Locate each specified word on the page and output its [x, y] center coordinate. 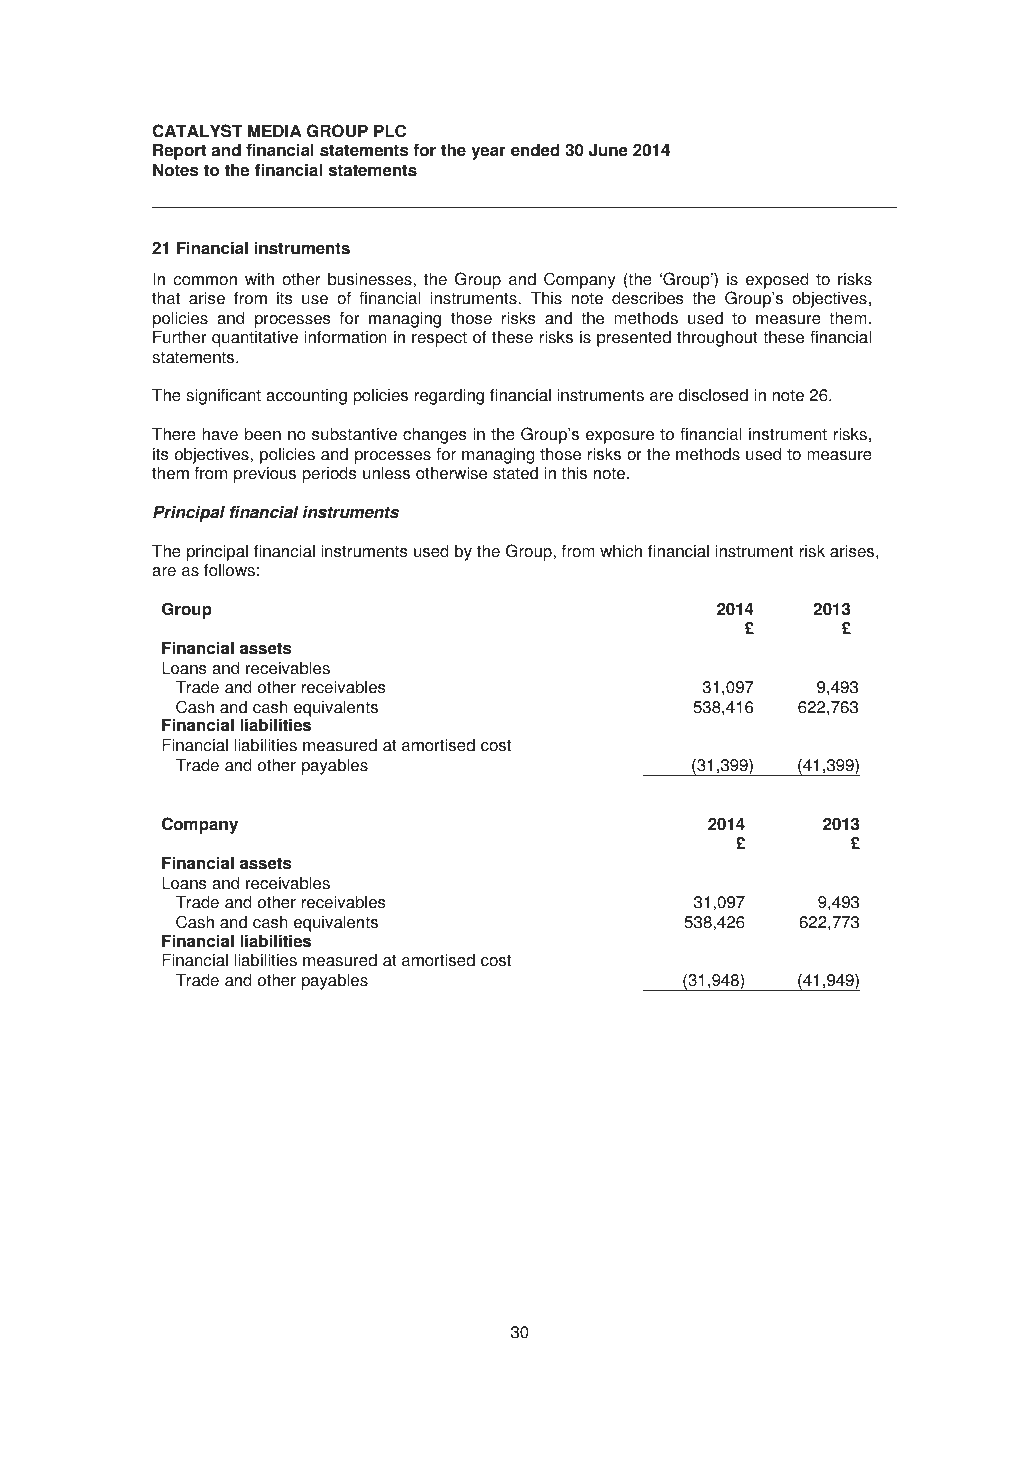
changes [434, 435]
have [220, 434]
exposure [620, 437]
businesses [371, 279]
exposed [777, 280]
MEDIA [274, 130]
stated [515, 473]
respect [439, 339]
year [488, 153]
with [259, 279]
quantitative [255, 338]
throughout [717, 338]
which [621, 551]
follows [229, 570]
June [608, 150]
